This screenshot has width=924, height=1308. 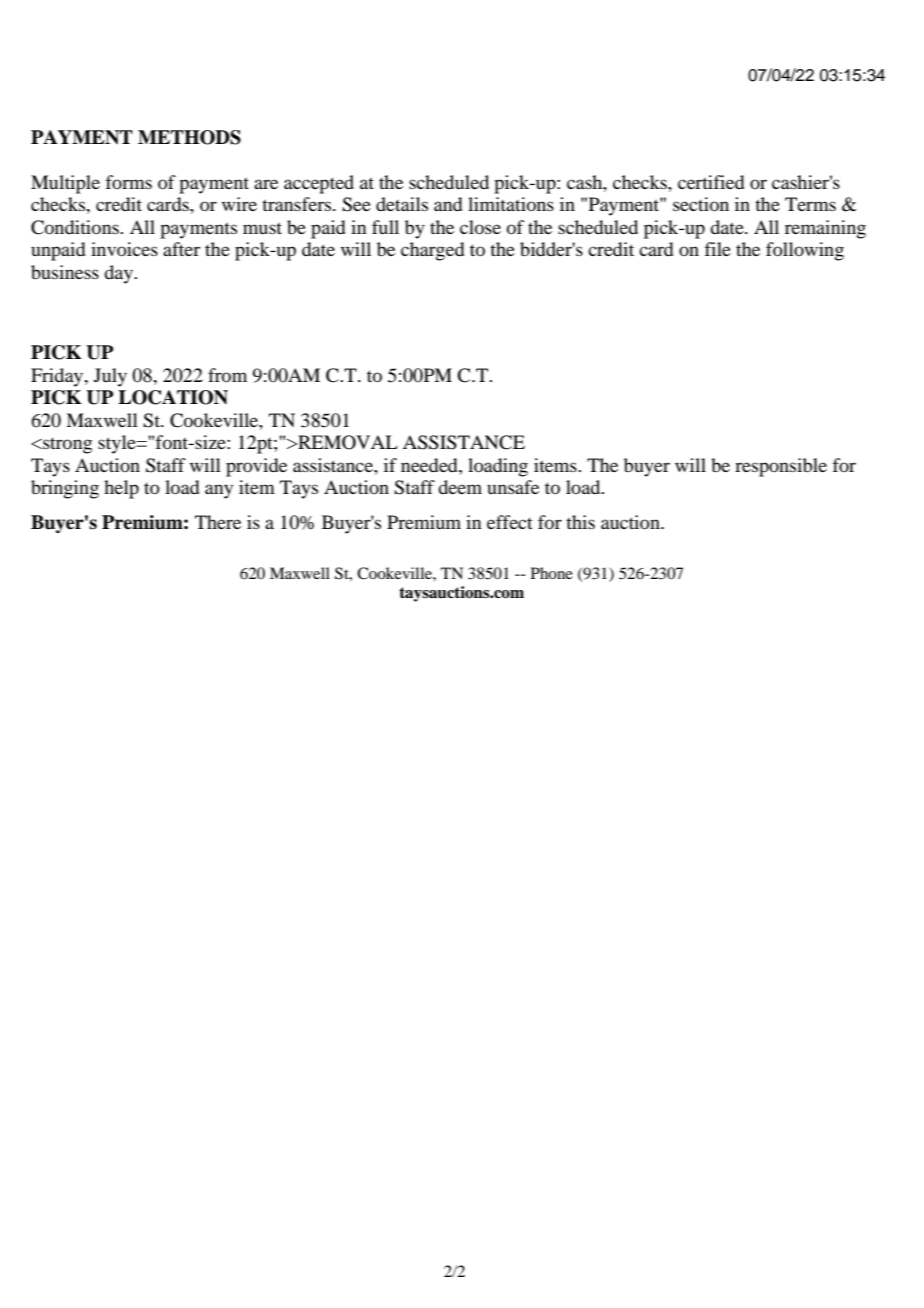 What do you see at coordinates (218, 522) in the screenshot?
I see `There` at bounding box center [218, 522].
